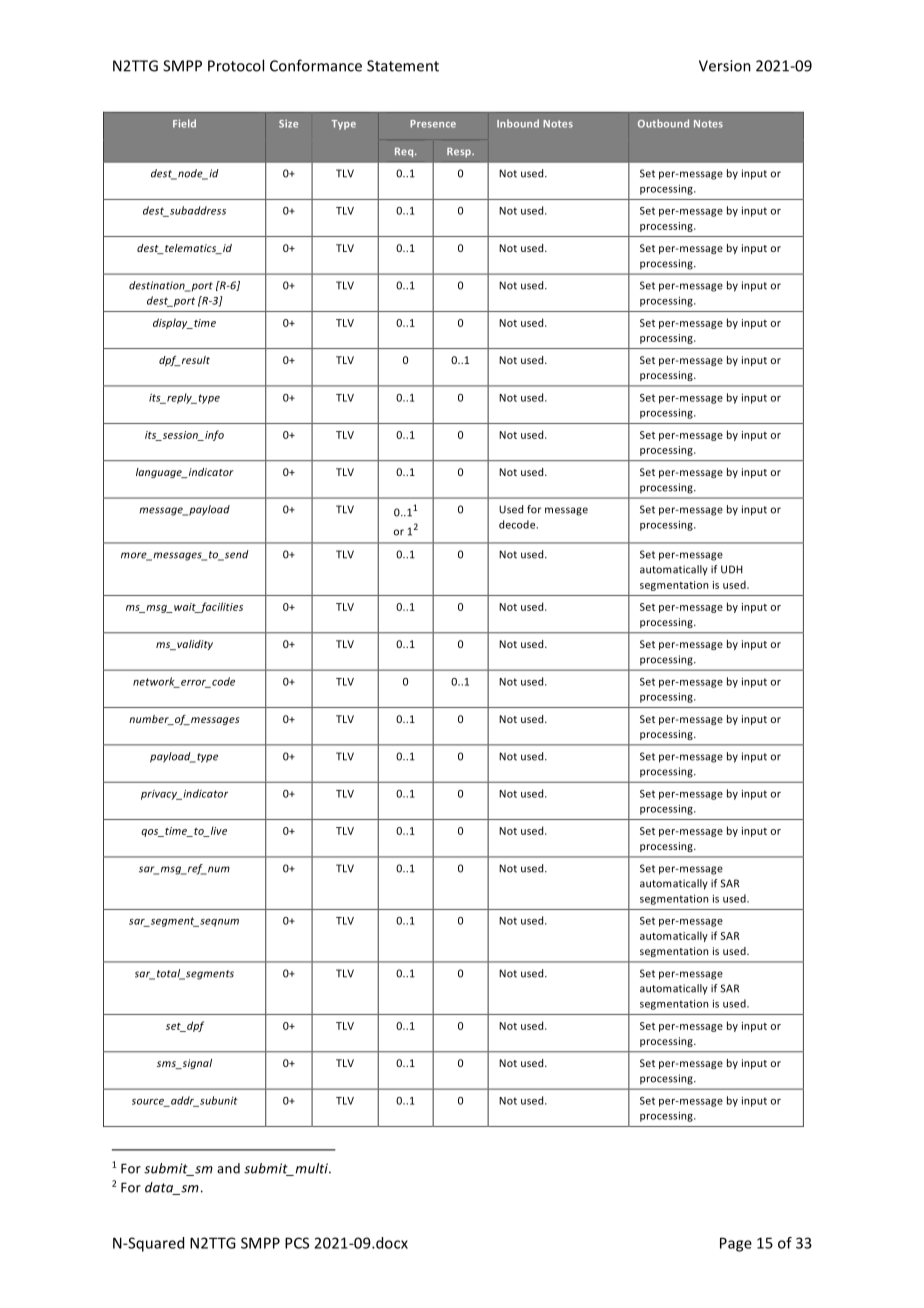 The image size is (924, 1308). What do you see at coordinates (518, 123) in the screenshot?
I see `Inbound` at bounding box center [518, 123].
